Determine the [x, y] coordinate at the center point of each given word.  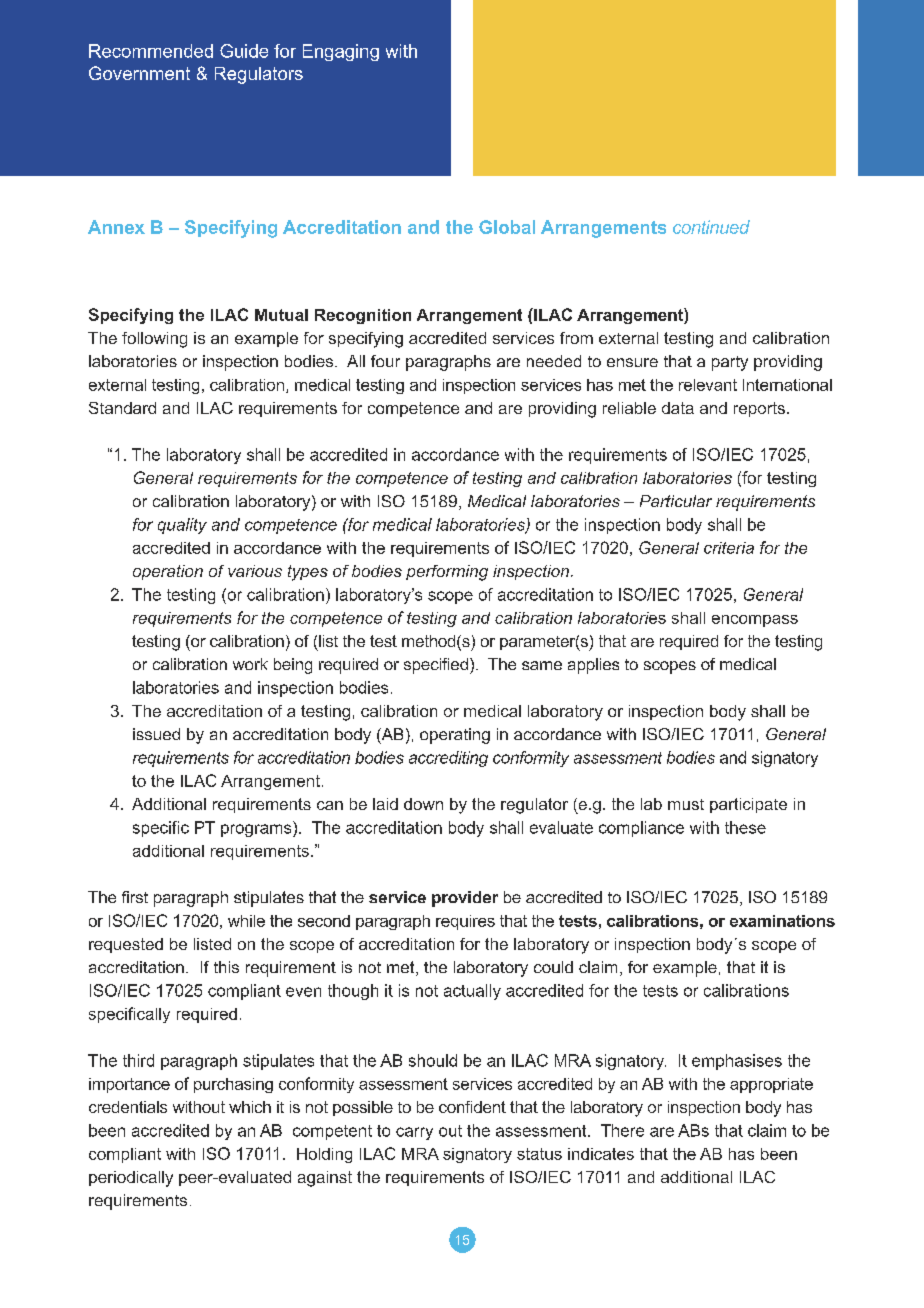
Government [139, 73]
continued [711, 227]
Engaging [341, 52]
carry [414, 1133]
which [250, 1107]
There [622, 1130]
